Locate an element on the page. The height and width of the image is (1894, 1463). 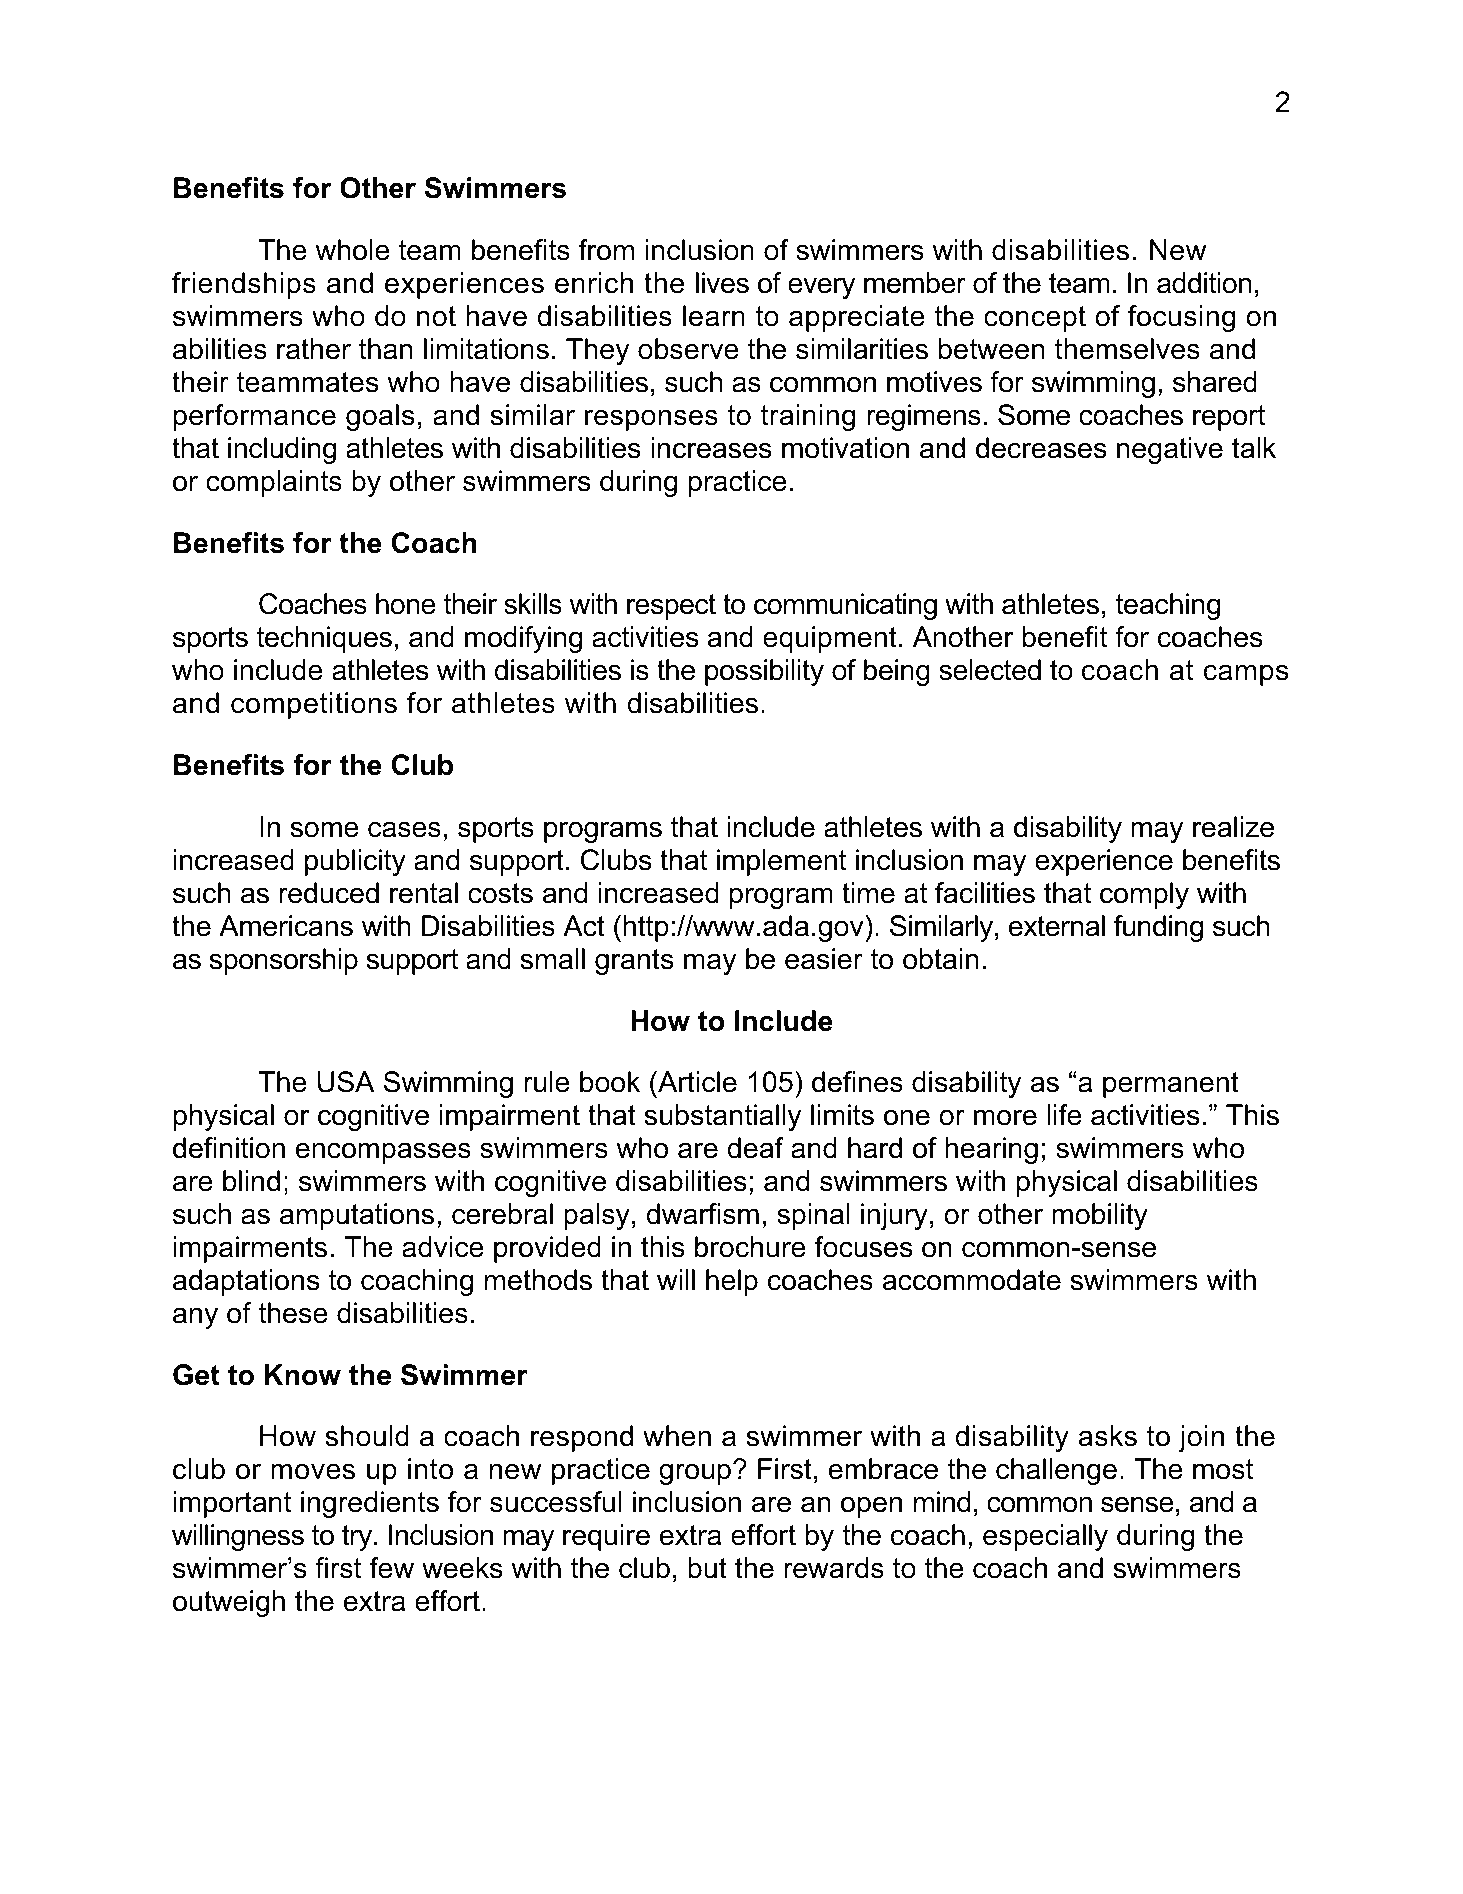
focusing is located at coordinates (1181, 318).
